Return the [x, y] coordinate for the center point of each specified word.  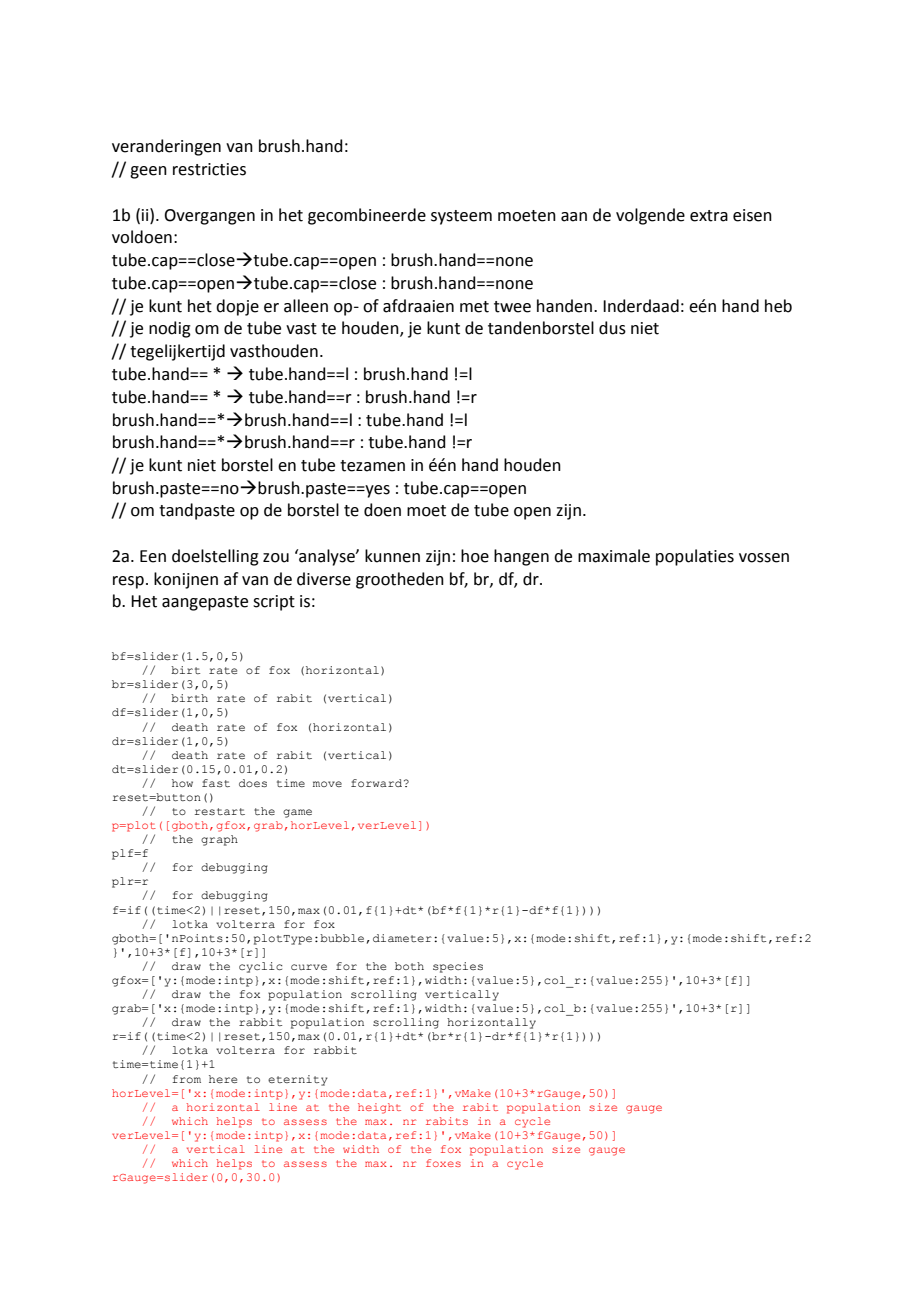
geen [148, 172]
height [379, 1108]
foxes [443, 1163]
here [223, 1079]
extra [709, 216]
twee [512, 307]
